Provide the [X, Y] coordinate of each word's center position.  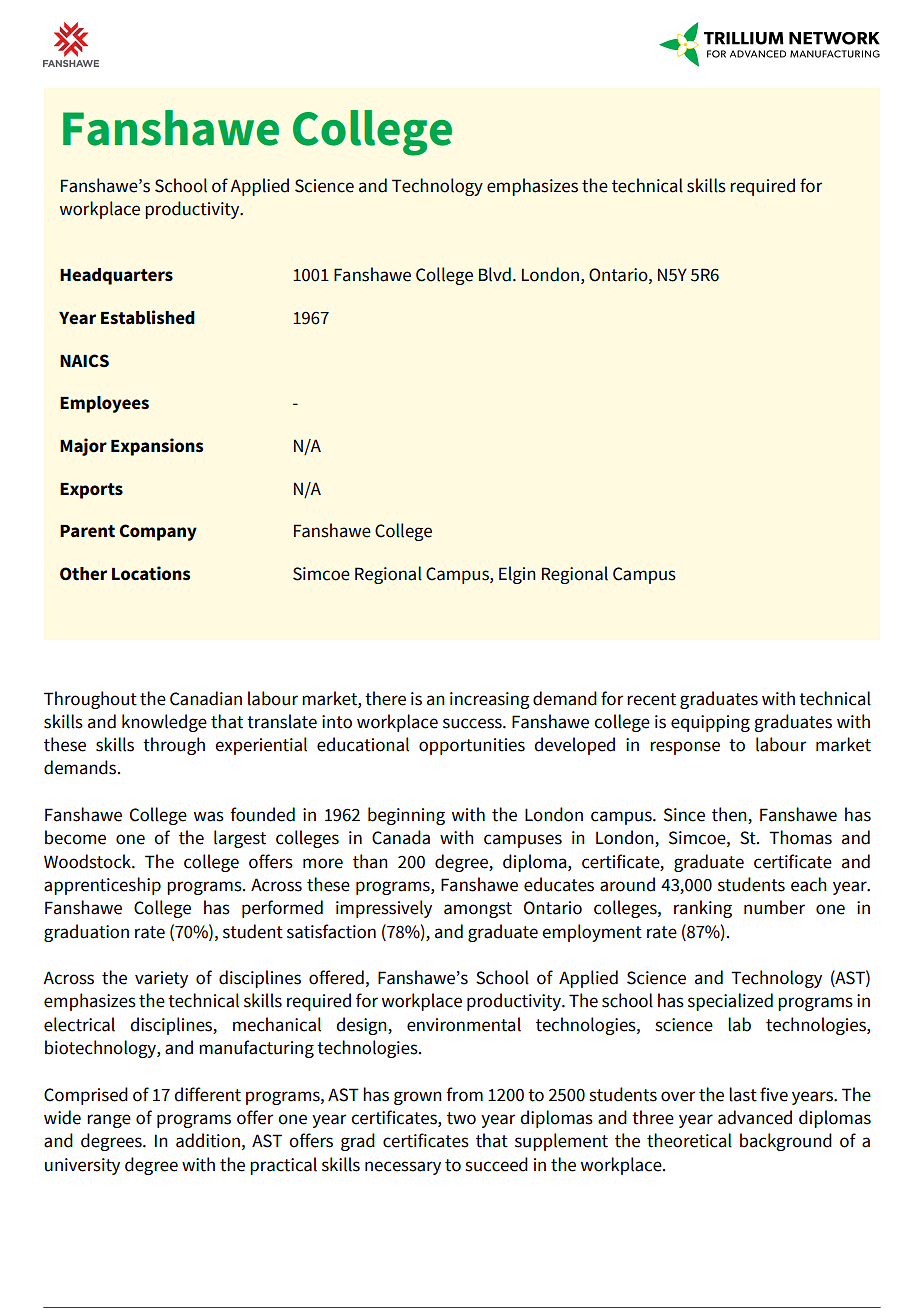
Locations [151, 573]
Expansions [157, 447]
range [109, 1121]
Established [148, 317]
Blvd [495, 274]
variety [161, 979]
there [385, 698]
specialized [730, 1002]
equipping [710, 723]
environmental [464, 1024]
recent [651, 699]
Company [158, 532]
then [730, 815]
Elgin [517, 575]
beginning [406, 816]
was [209, 816]
